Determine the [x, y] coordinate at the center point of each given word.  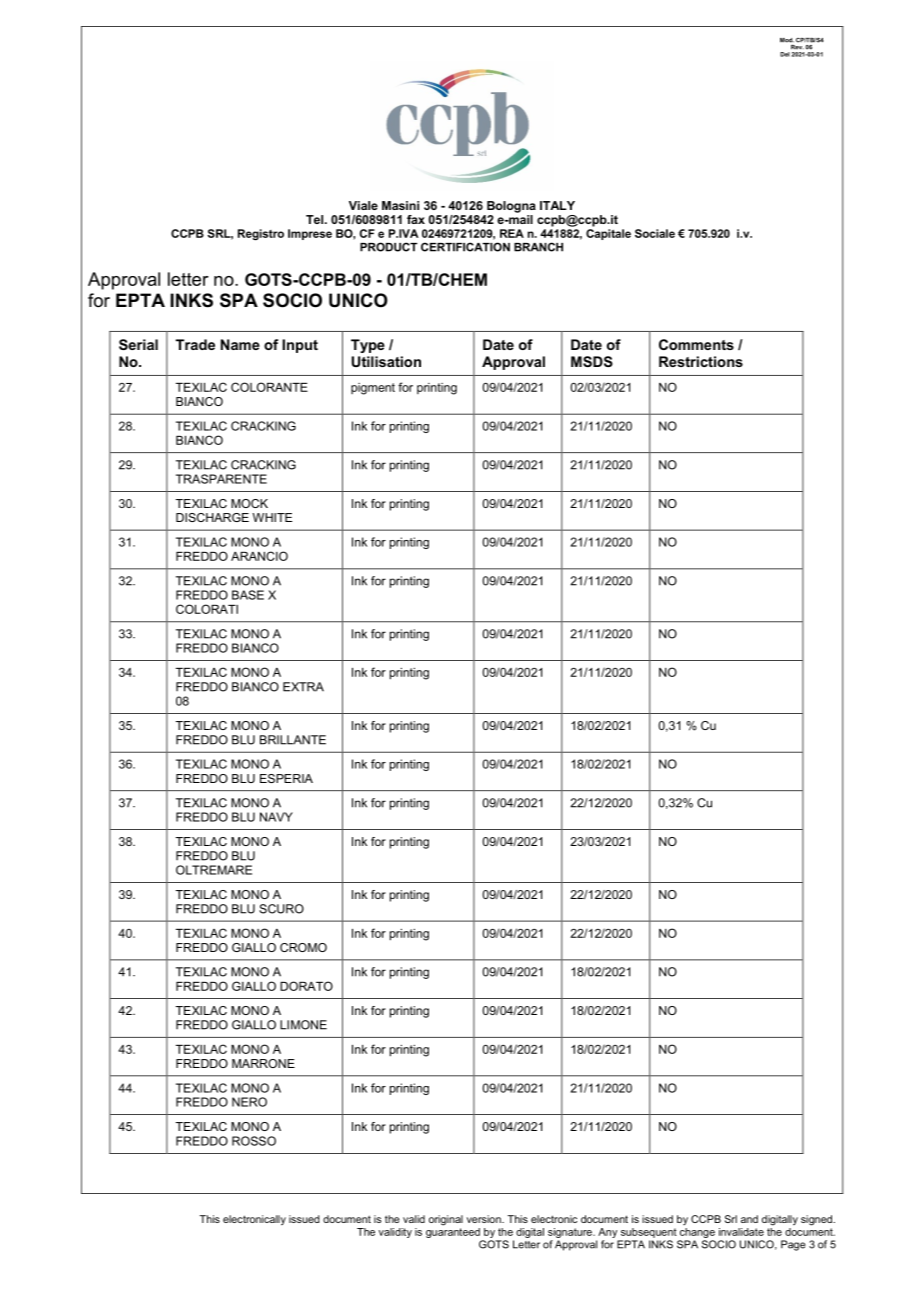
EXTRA [303, 687]
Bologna [511, 207]
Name [240, 344]
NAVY [276, 817]
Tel [316, 219]
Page [793, 1245]
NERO [249, 1102]
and [749, 1219]
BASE [248, 595]
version [485, 1219]
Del [785, 54]
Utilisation [386, 361]
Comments [696, 344]
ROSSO [254, 1141]
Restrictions [701, 361]
